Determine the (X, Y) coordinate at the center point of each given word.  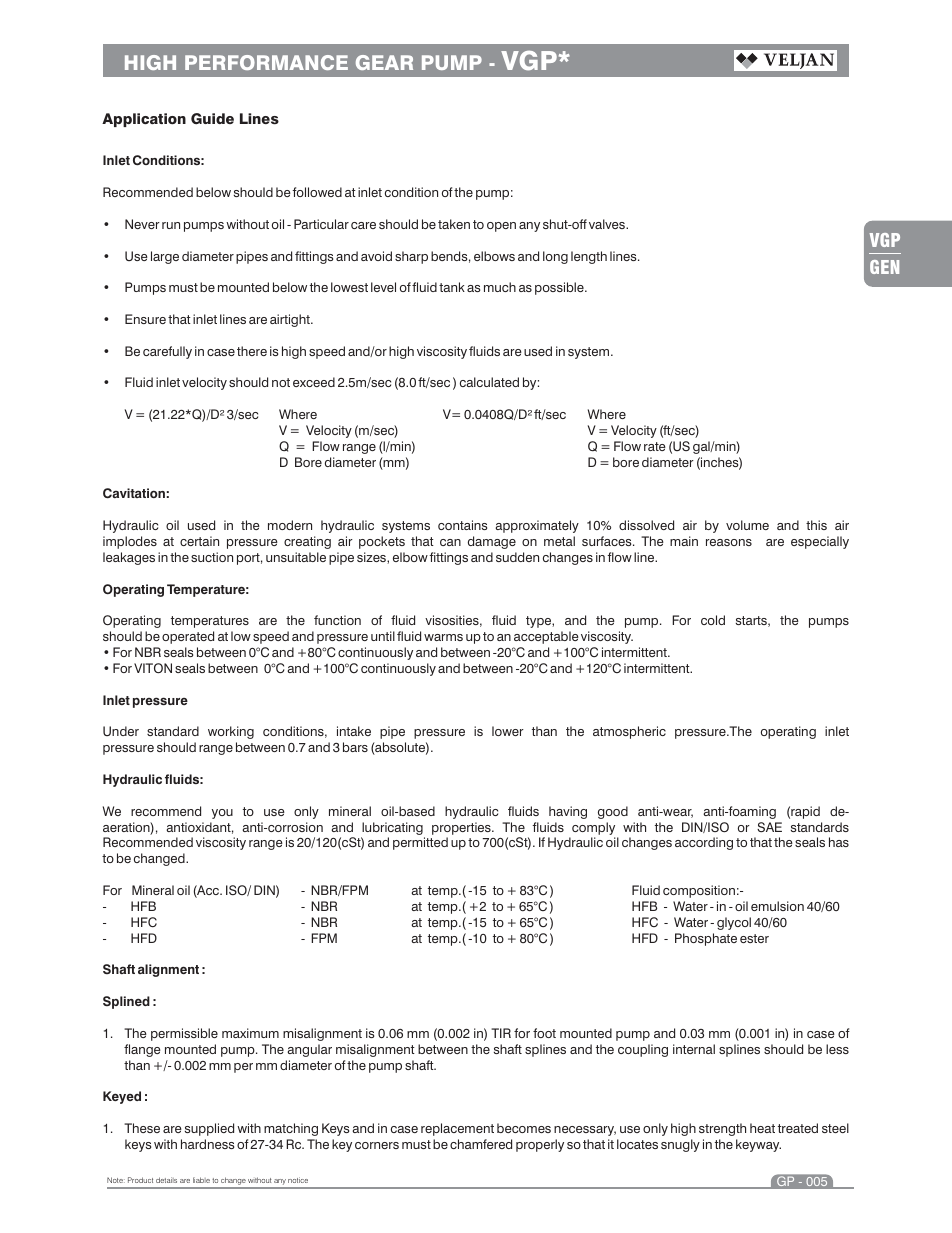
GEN (884, 267)
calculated (489, 382)
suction (212, 557)
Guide (212, 118)
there (252, 351)
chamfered (481, 1144)
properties (462, 828)
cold (713, 620)
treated (798, 1128)
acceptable (546, 637)
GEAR (384, 62)
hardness (207, 1144)
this (816, 525)
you (222, 814)
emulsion (777, 906)
